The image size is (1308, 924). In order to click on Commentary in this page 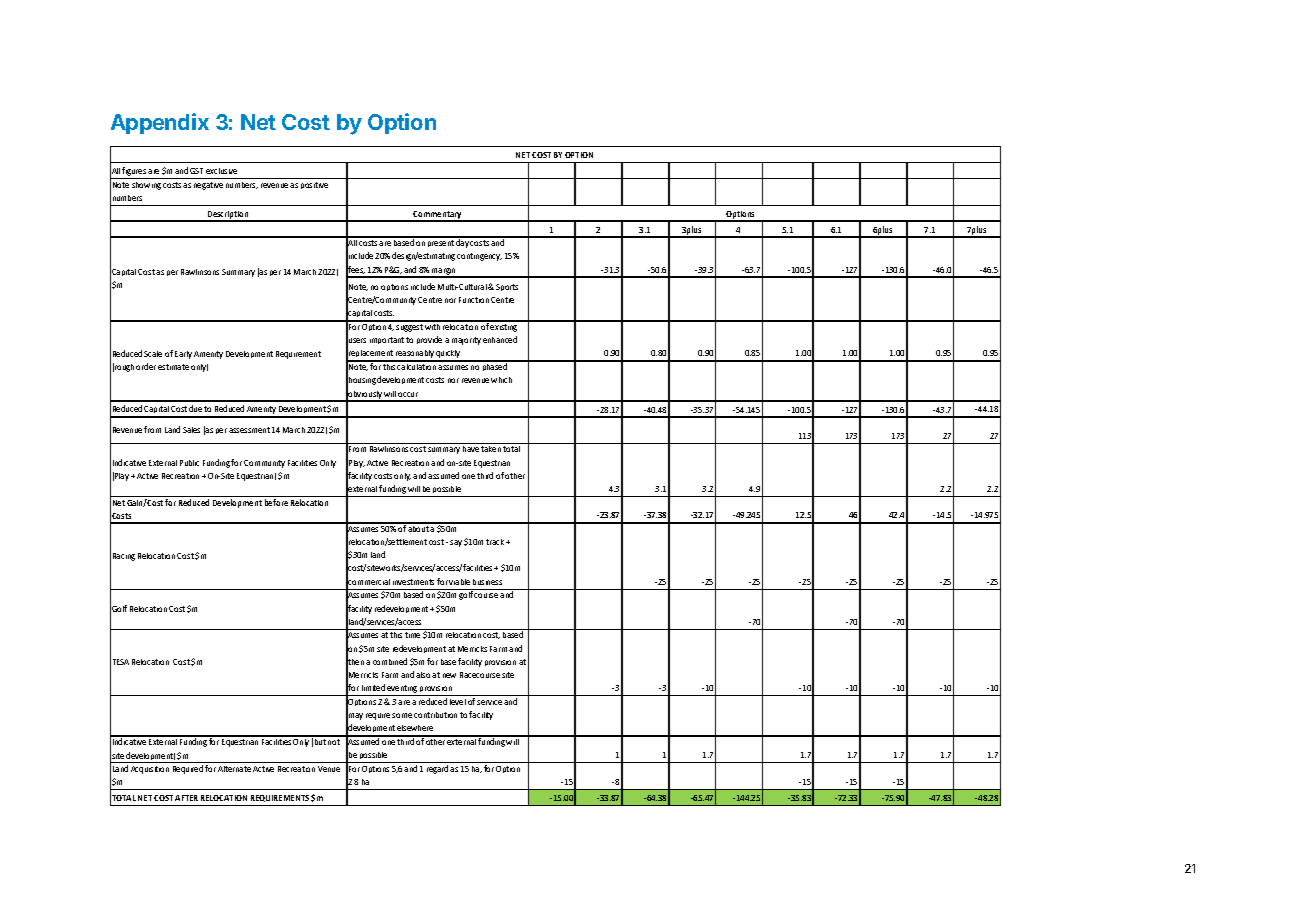, I will do `click(437, 216)`.
